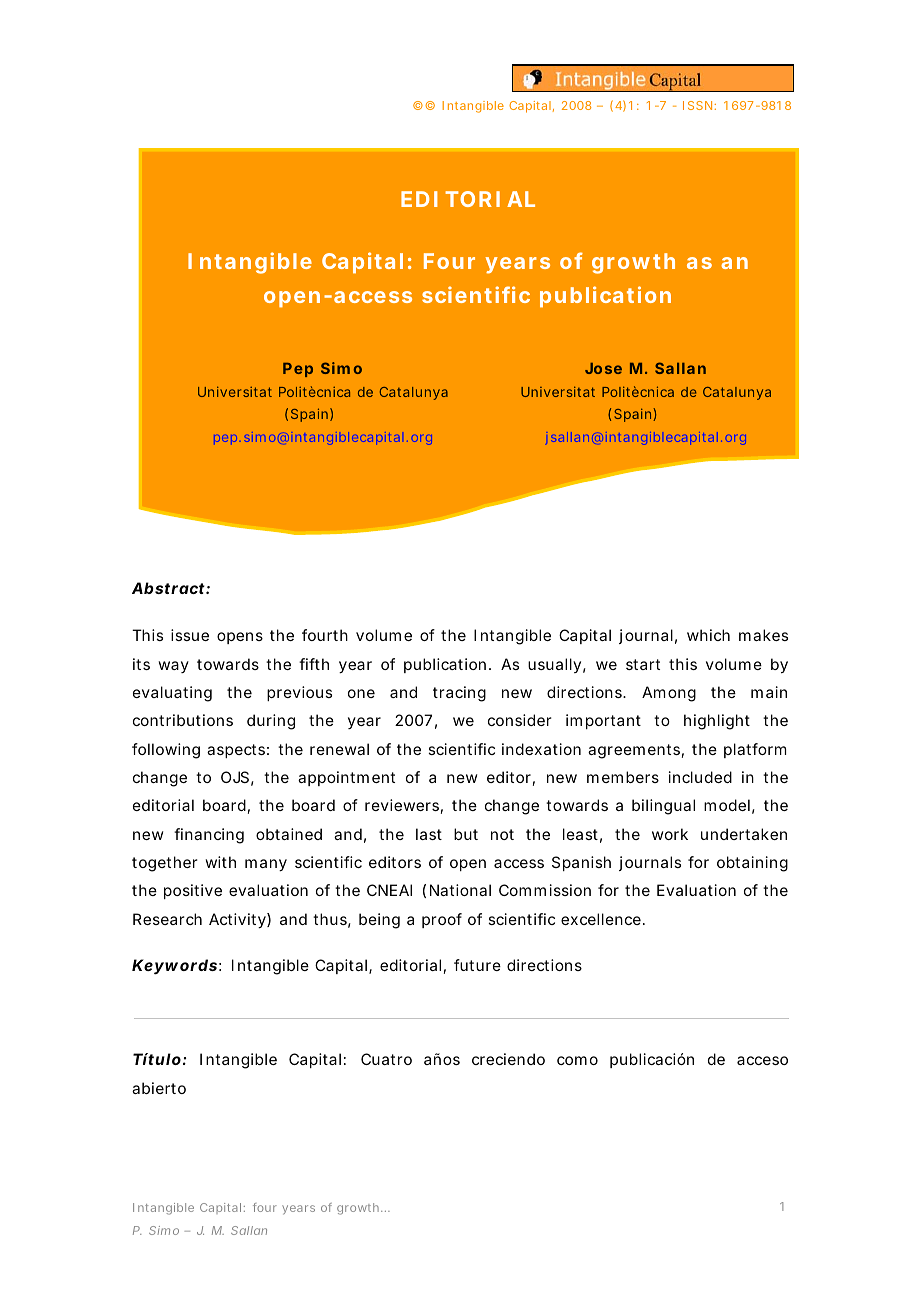 This image has height=1308, width=924. I want to click on Keywords, so click(174, 967).
